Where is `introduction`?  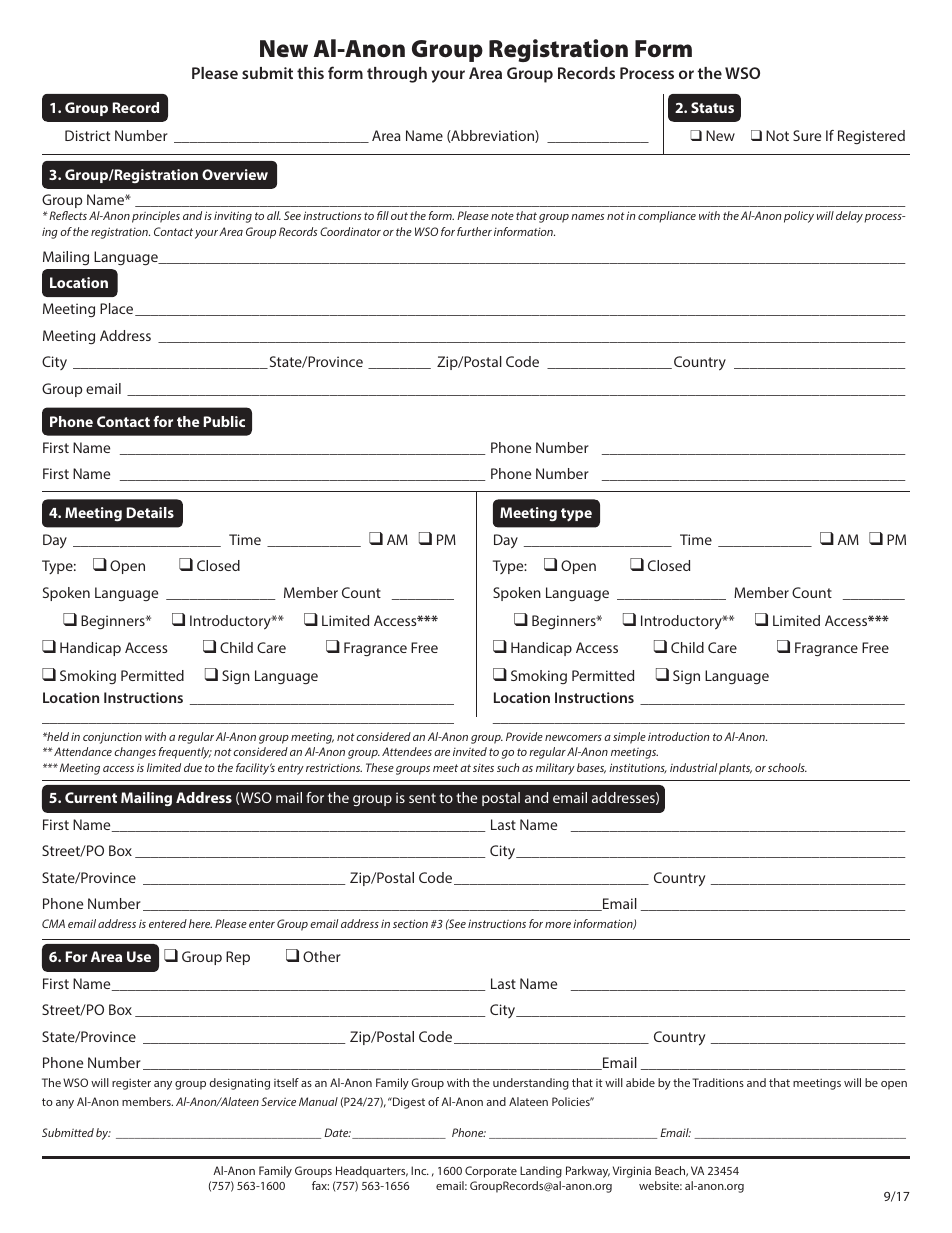 introduction is located at coordinates (678, 736).
